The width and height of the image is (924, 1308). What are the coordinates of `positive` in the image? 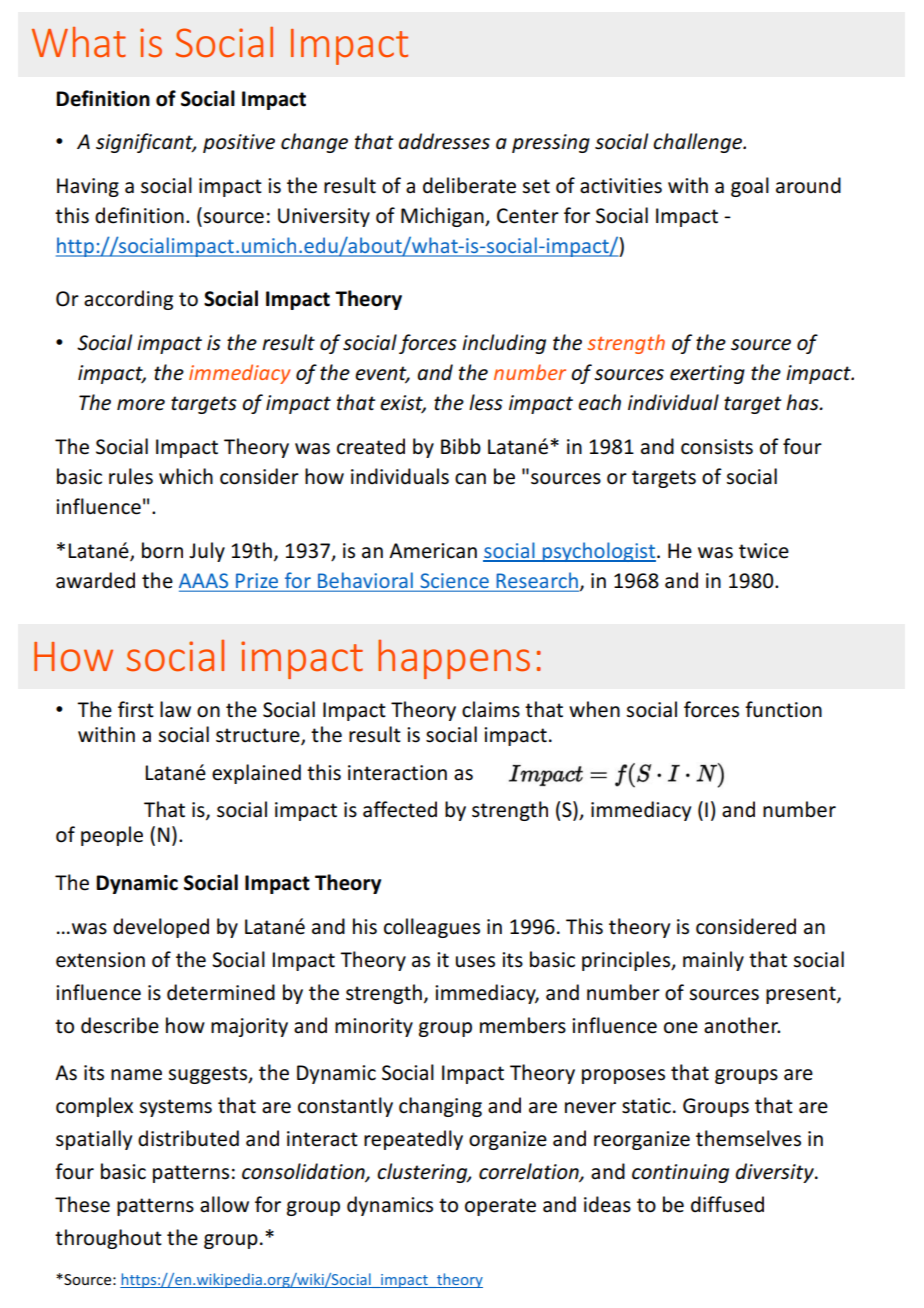 It's located at (239, 143).
